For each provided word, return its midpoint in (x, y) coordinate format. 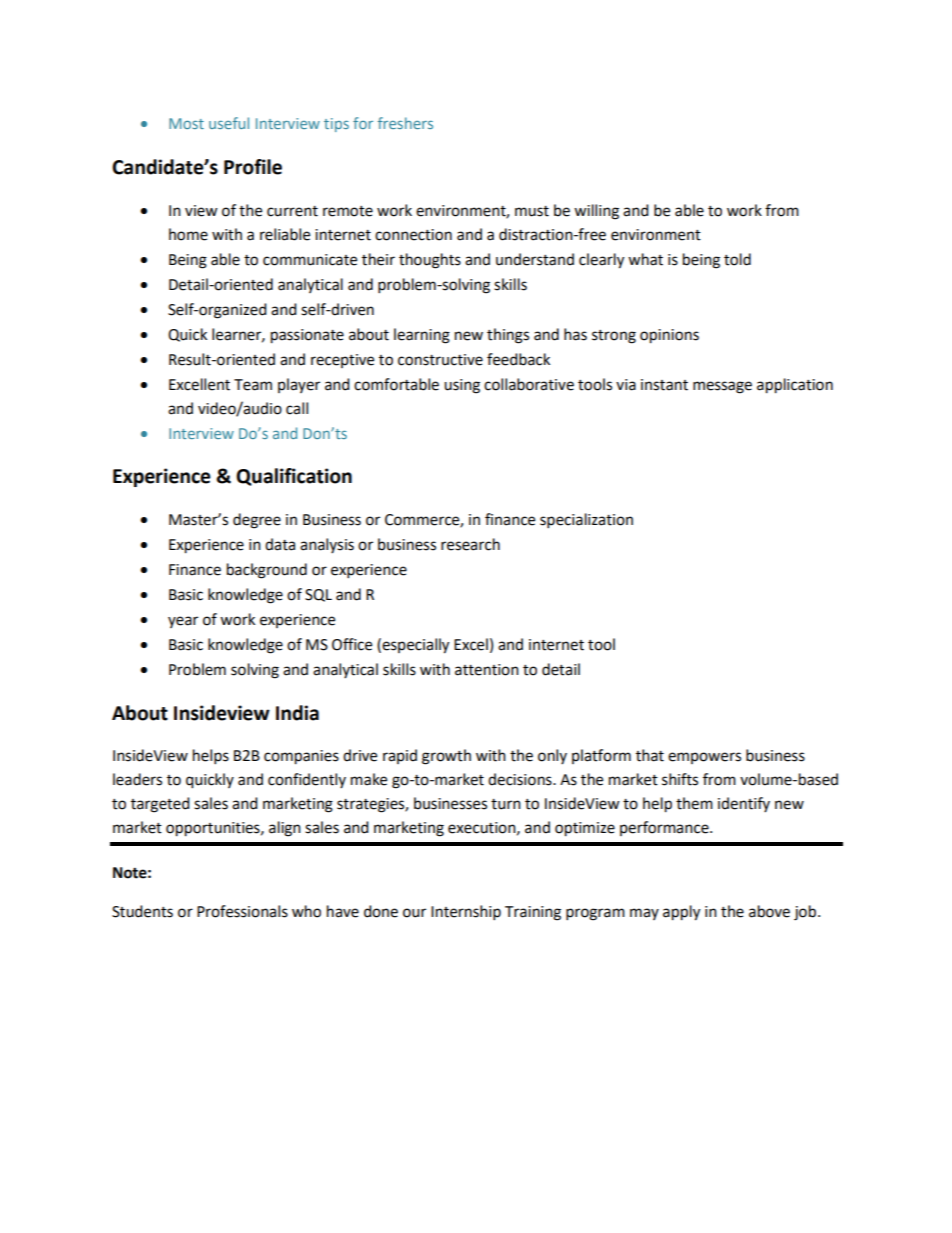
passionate (307, 336)
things (508, 336)
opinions (669, 336)
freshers (405, 123)
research (470, 544)
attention (487, 670)
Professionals (242, 911)
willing (596, 212)
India (297, 713)
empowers (704, 758)
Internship (466, 913)
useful (229, 123)
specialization (586, 521)
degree (257, 521)
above (769, 911)
